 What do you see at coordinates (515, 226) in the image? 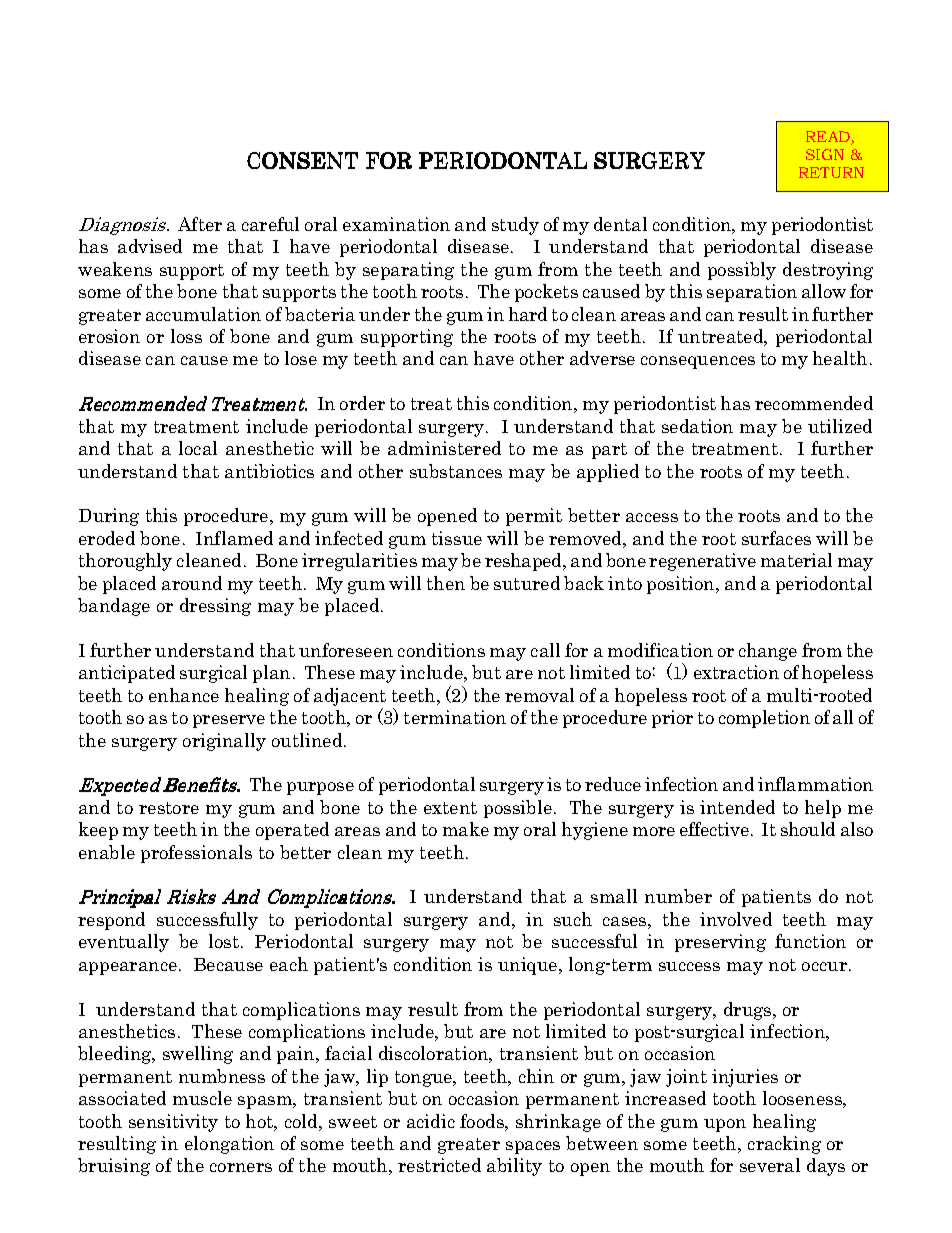
I see `study` at bounding box center [515, 226].
